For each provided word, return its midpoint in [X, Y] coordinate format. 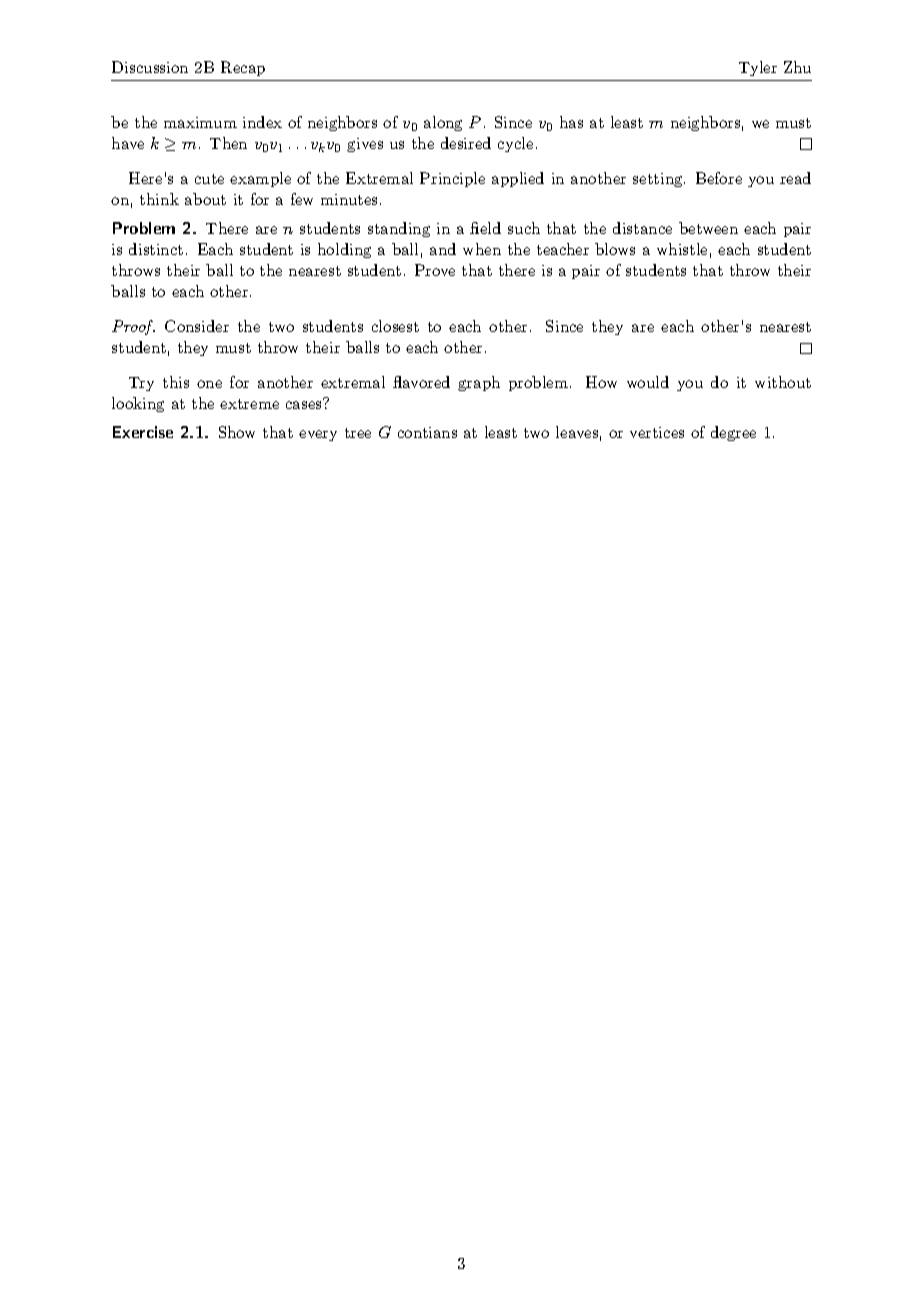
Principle [452, 179]
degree [733, 433]
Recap [243, 68]
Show [237, 432]
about [205, 199]
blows [615, 249]
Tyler [758, 68]
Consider [197, 326]
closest [395, 326]
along [443, 123]
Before [719, 178]
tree [358, 433]
